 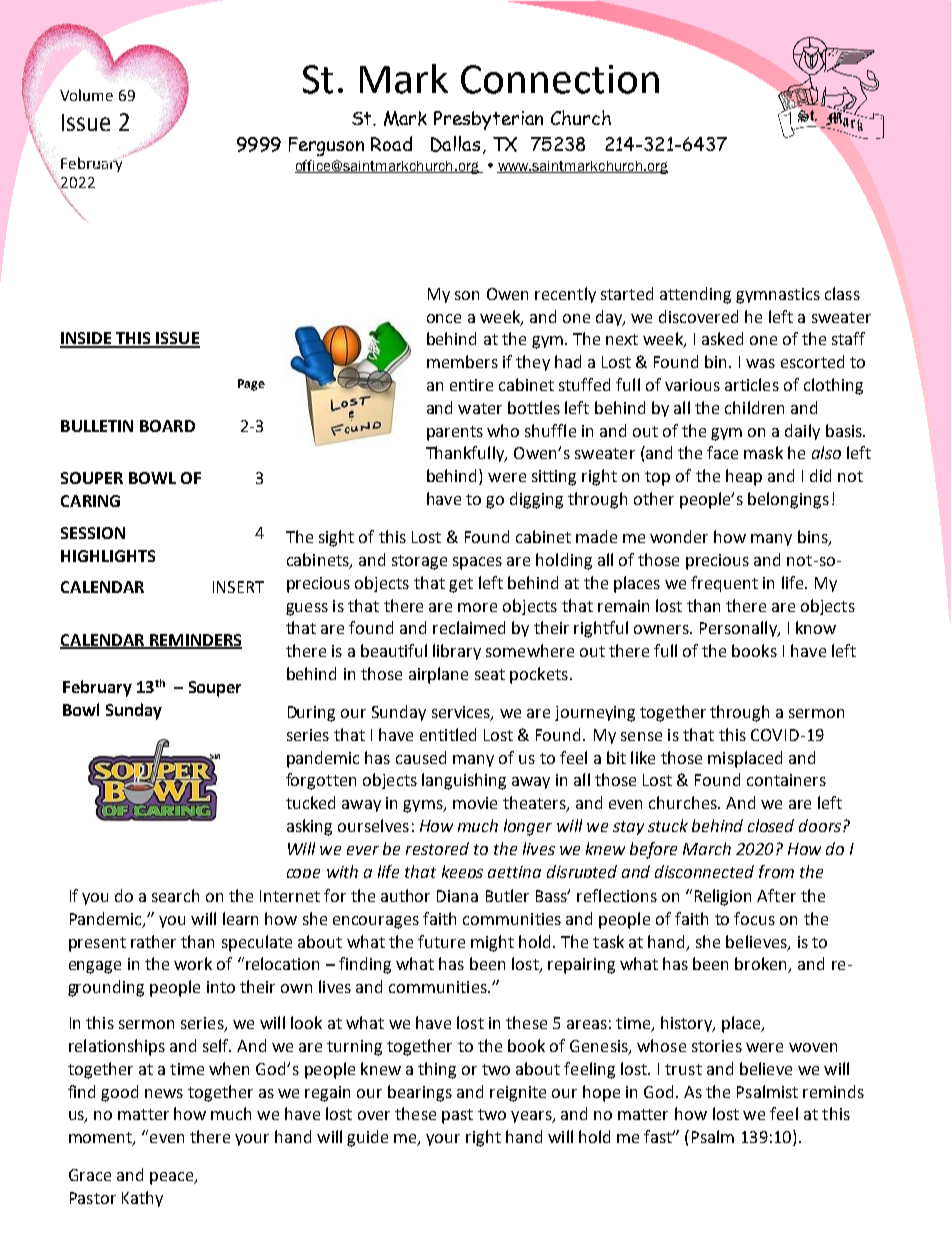 I want to click on reminds, so click(x=833, y=1091).
